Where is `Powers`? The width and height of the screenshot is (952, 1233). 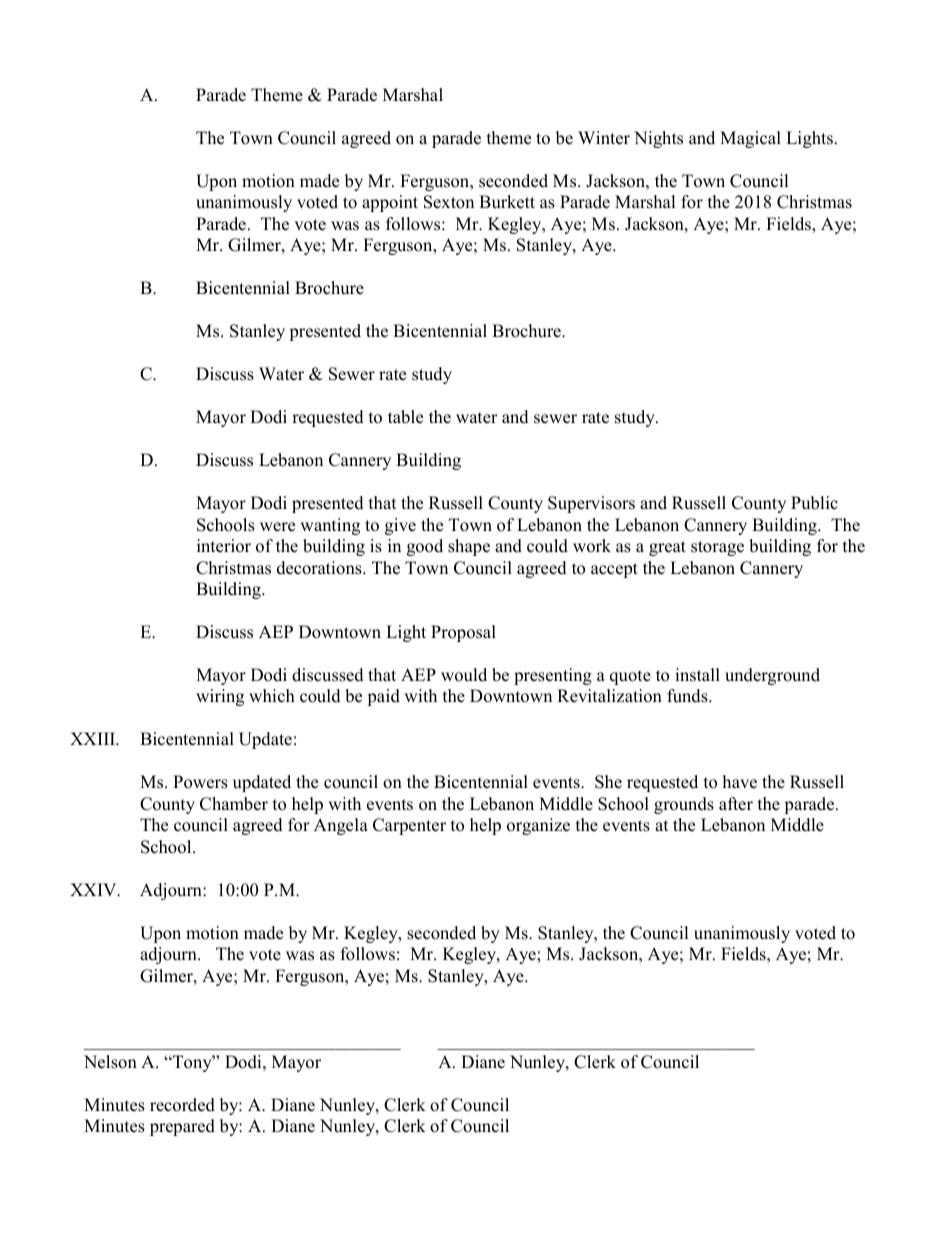
Powers is located at coordinates (200, 782).
